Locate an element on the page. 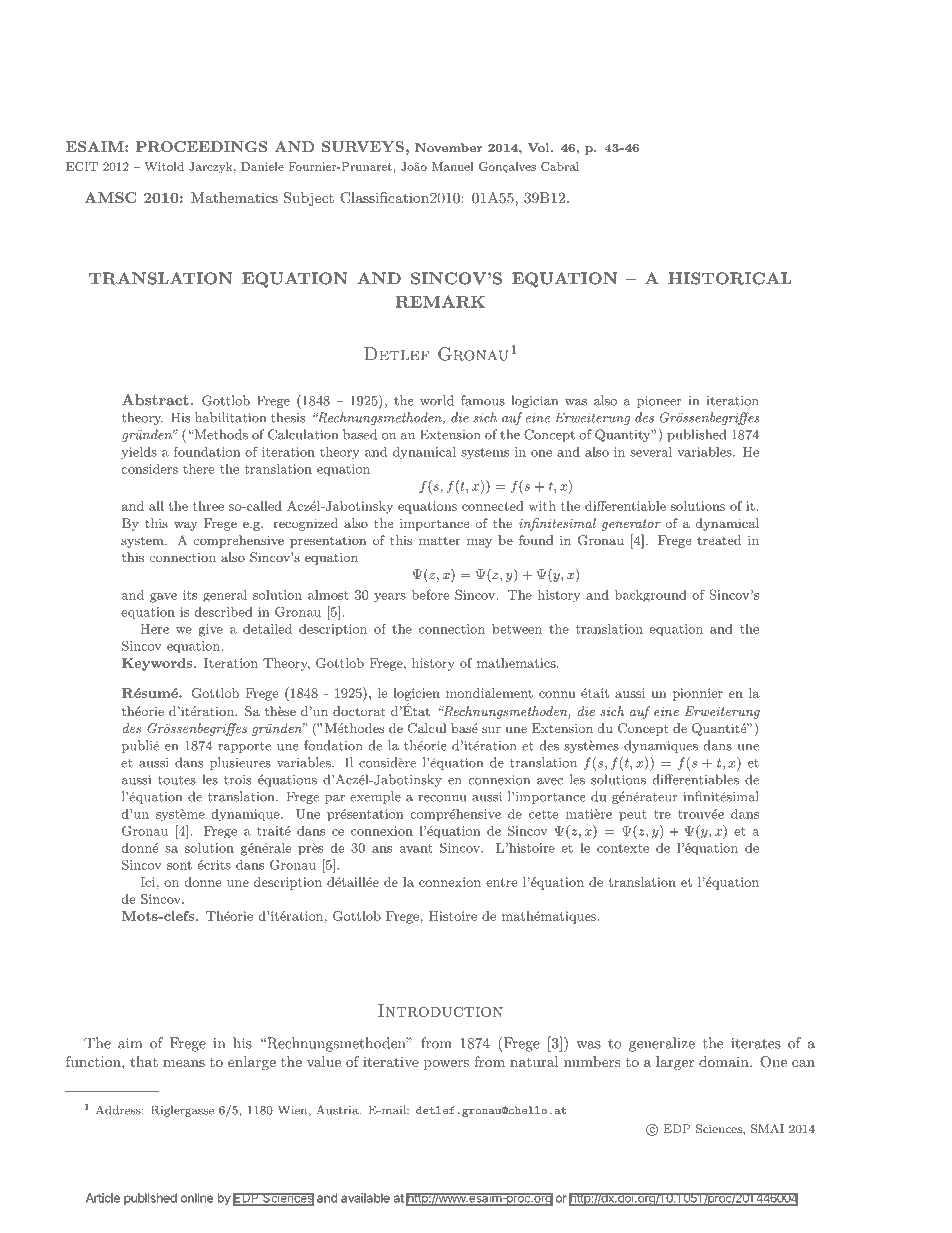  give is located at coordinates (210, 630).
